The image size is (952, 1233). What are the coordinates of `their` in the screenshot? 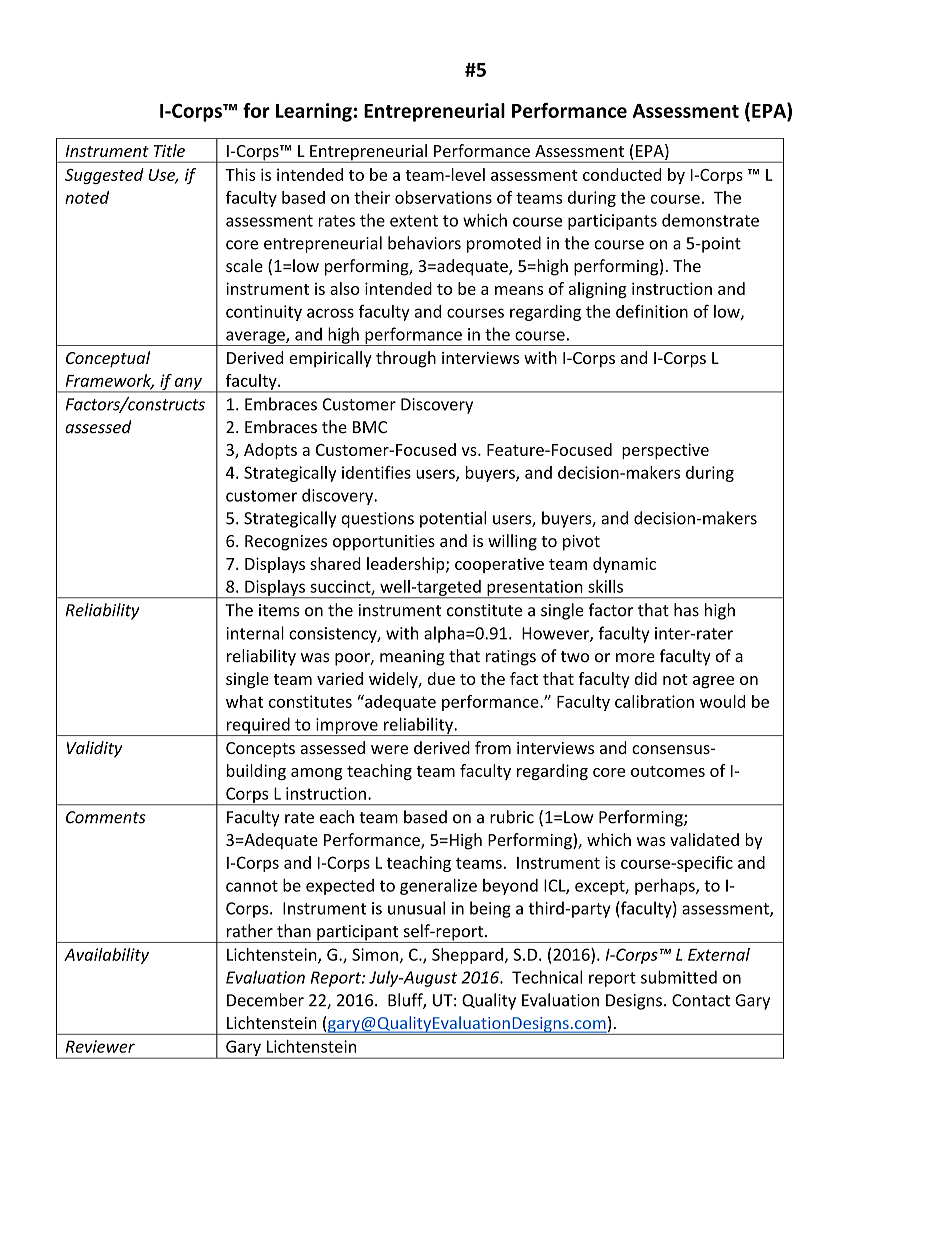 It's located at (372, 197).
